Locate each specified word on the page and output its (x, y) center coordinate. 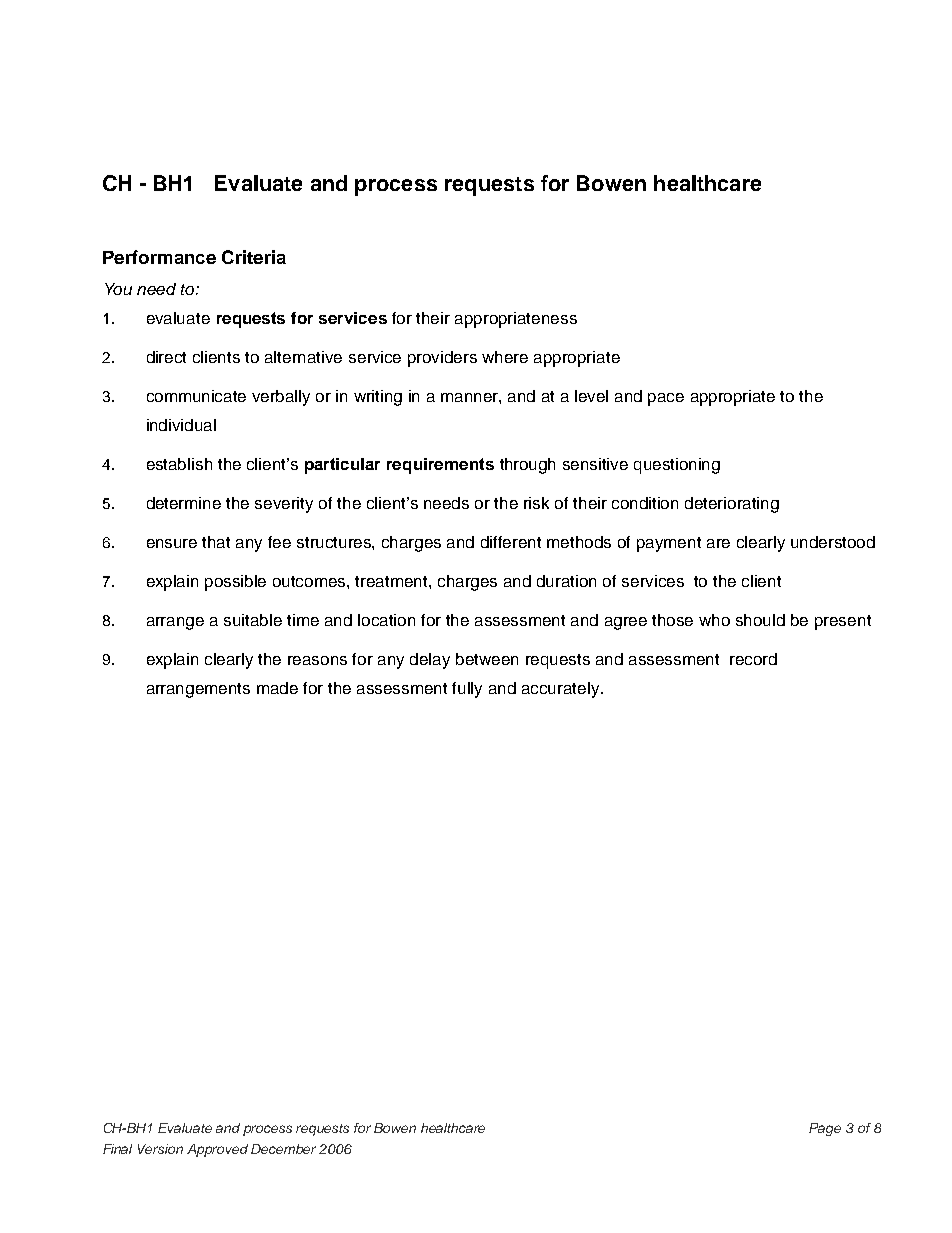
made (277, 688)
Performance (159, 257)
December (283, 1149)
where (505, 357)
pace (666, 399)
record (753, 659)
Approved (217, 1150)
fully (467, 690)
